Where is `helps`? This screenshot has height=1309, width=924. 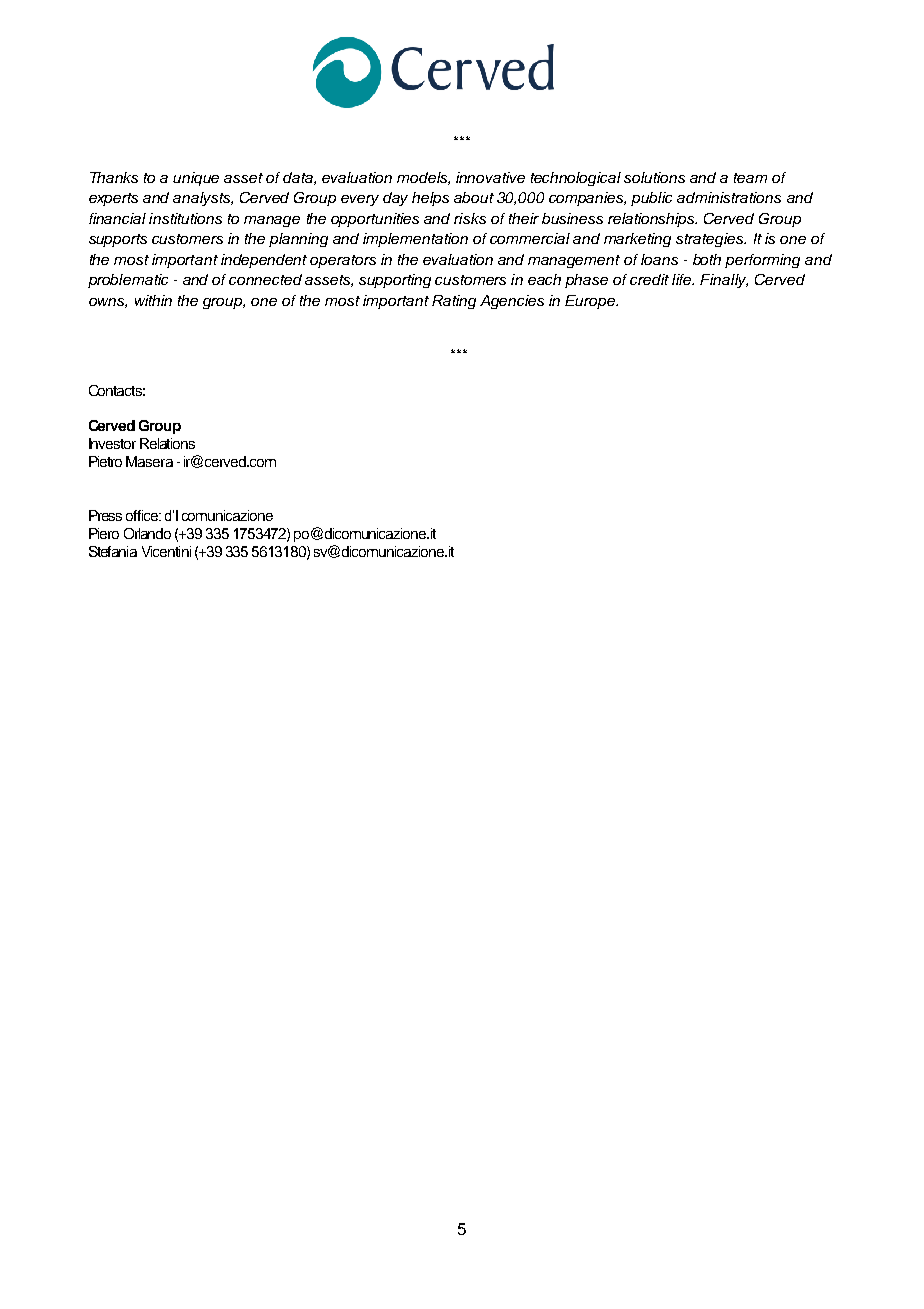
helps is located at coordinates (430, 199).
